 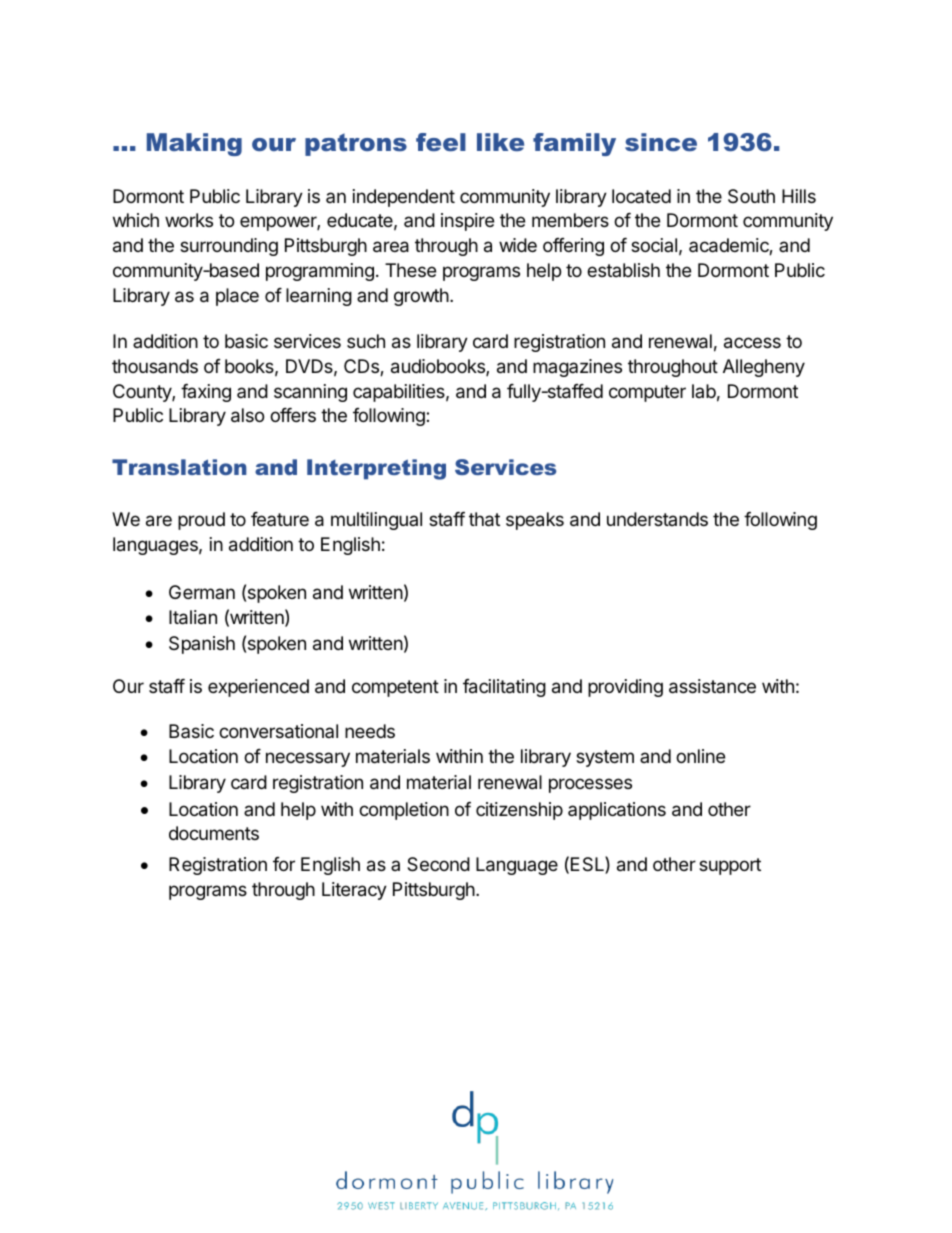 What do you see at coordinates (237, 297) in the screenshot?
I see `place` at bounding box center [237, 297].
